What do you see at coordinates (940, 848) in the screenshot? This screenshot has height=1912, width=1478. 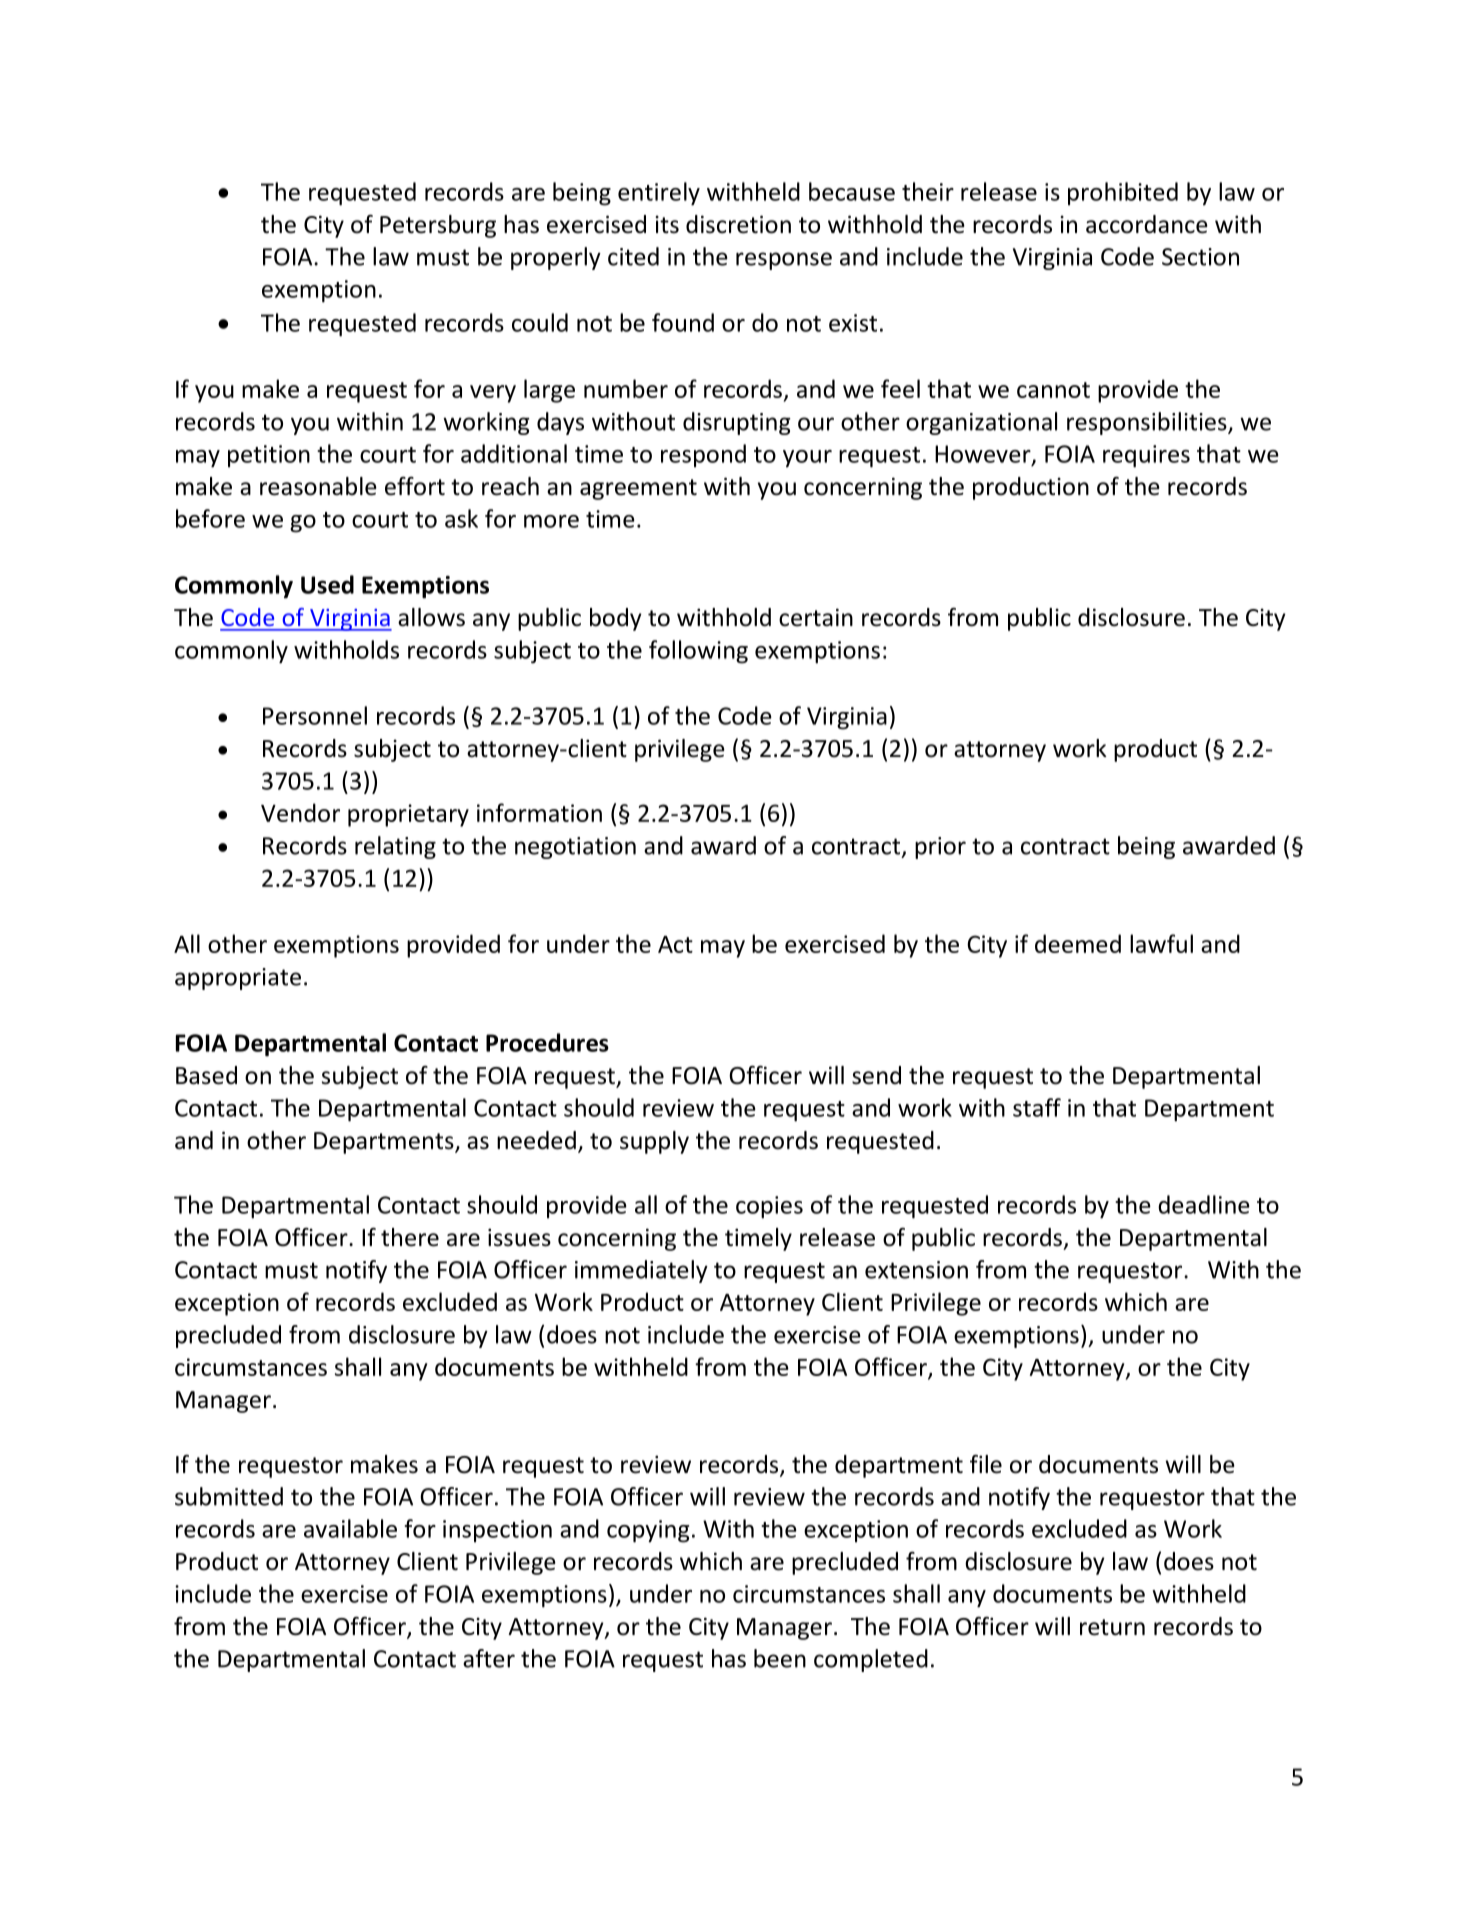 I see `prior` at bounding box center [940, 848].
